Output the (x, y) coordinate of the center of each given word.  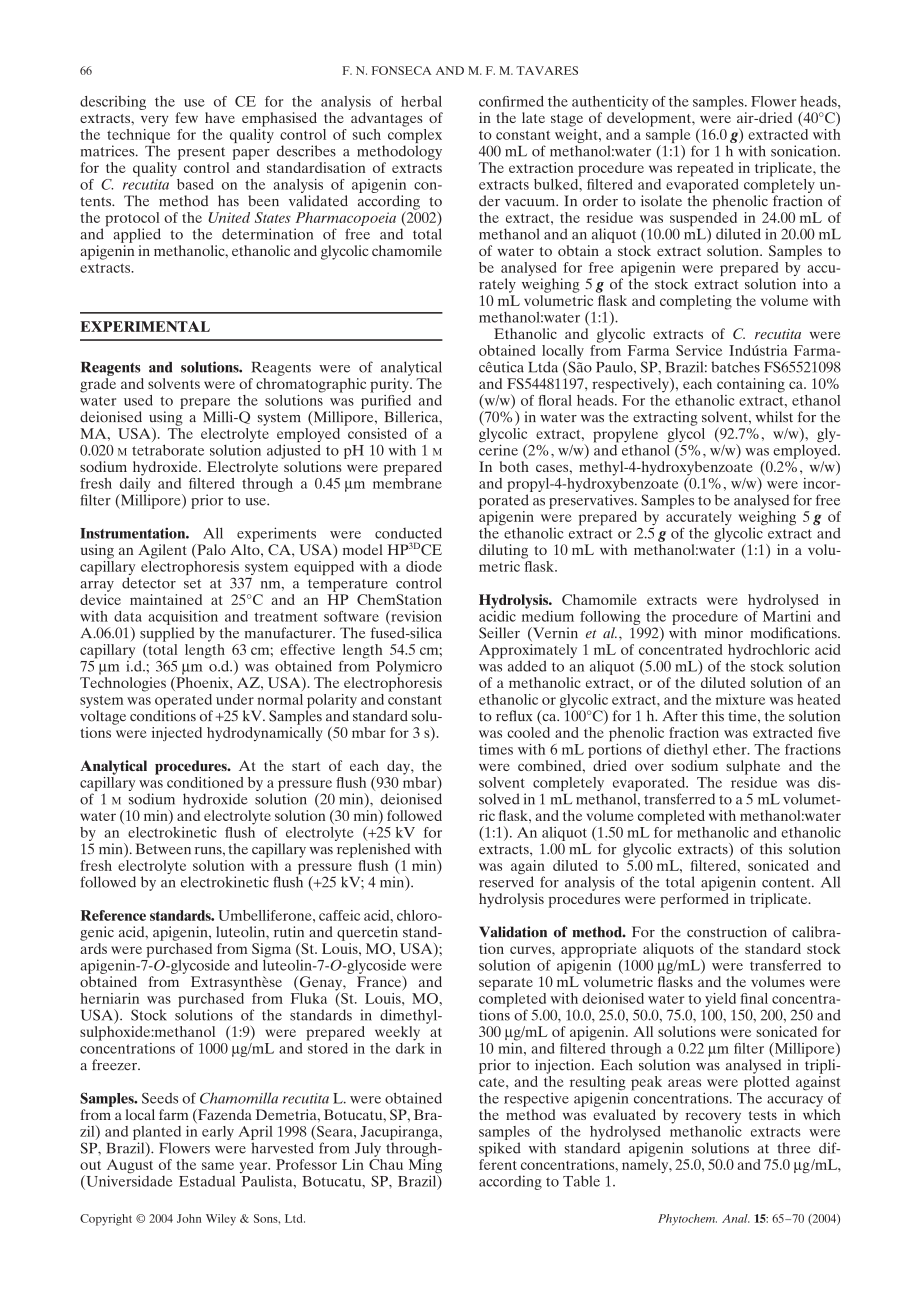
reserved (506, 881)
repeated (705, 169)
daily (135, 485)
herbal (421, 101)
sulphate (753, 767)
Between (163, 849)
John (189, 1218)
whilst (774, 417)
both (514, 466)
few (186, 117)
